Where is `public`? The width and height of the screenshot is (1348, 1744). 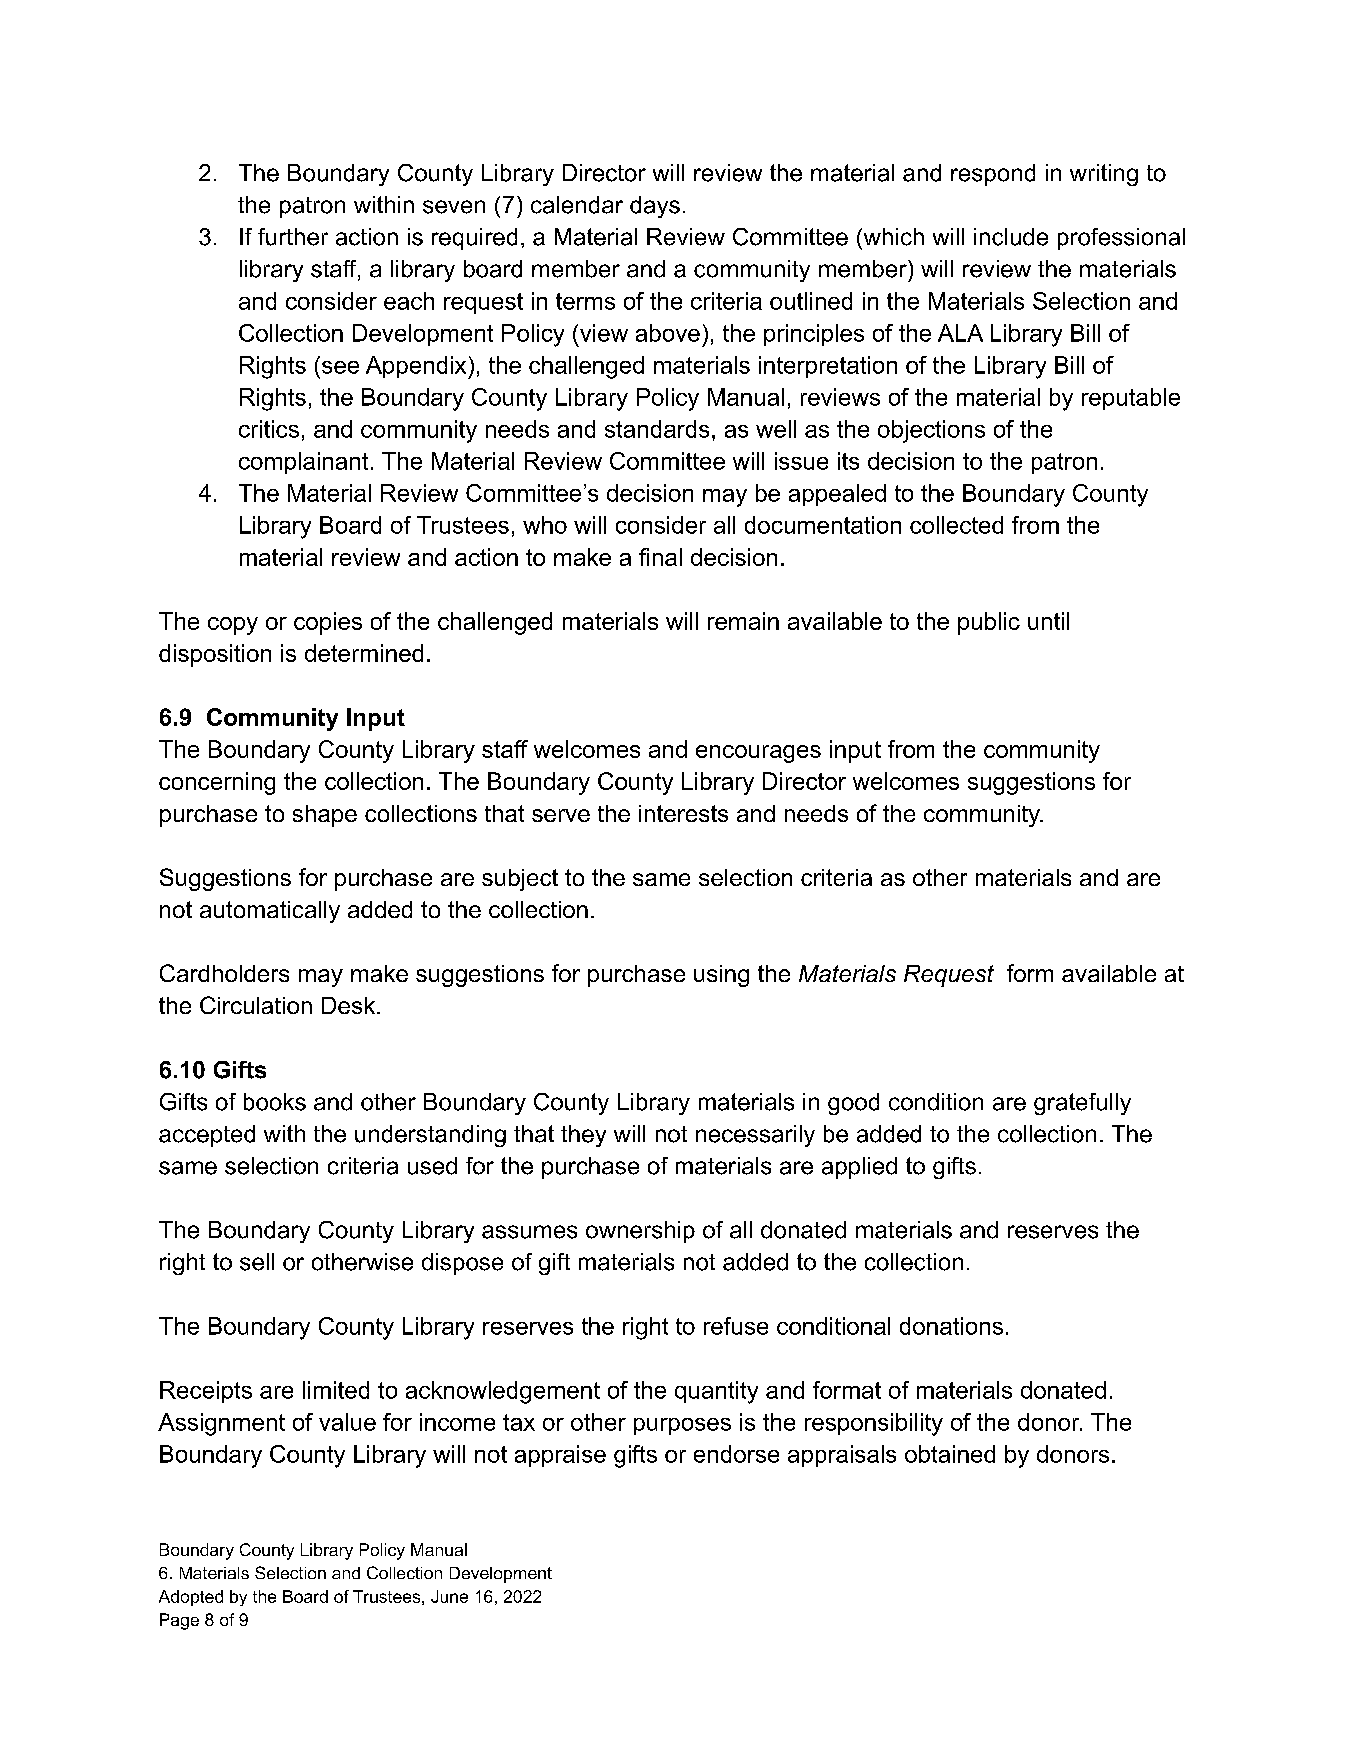
public is located at coordinates (989, 623).
